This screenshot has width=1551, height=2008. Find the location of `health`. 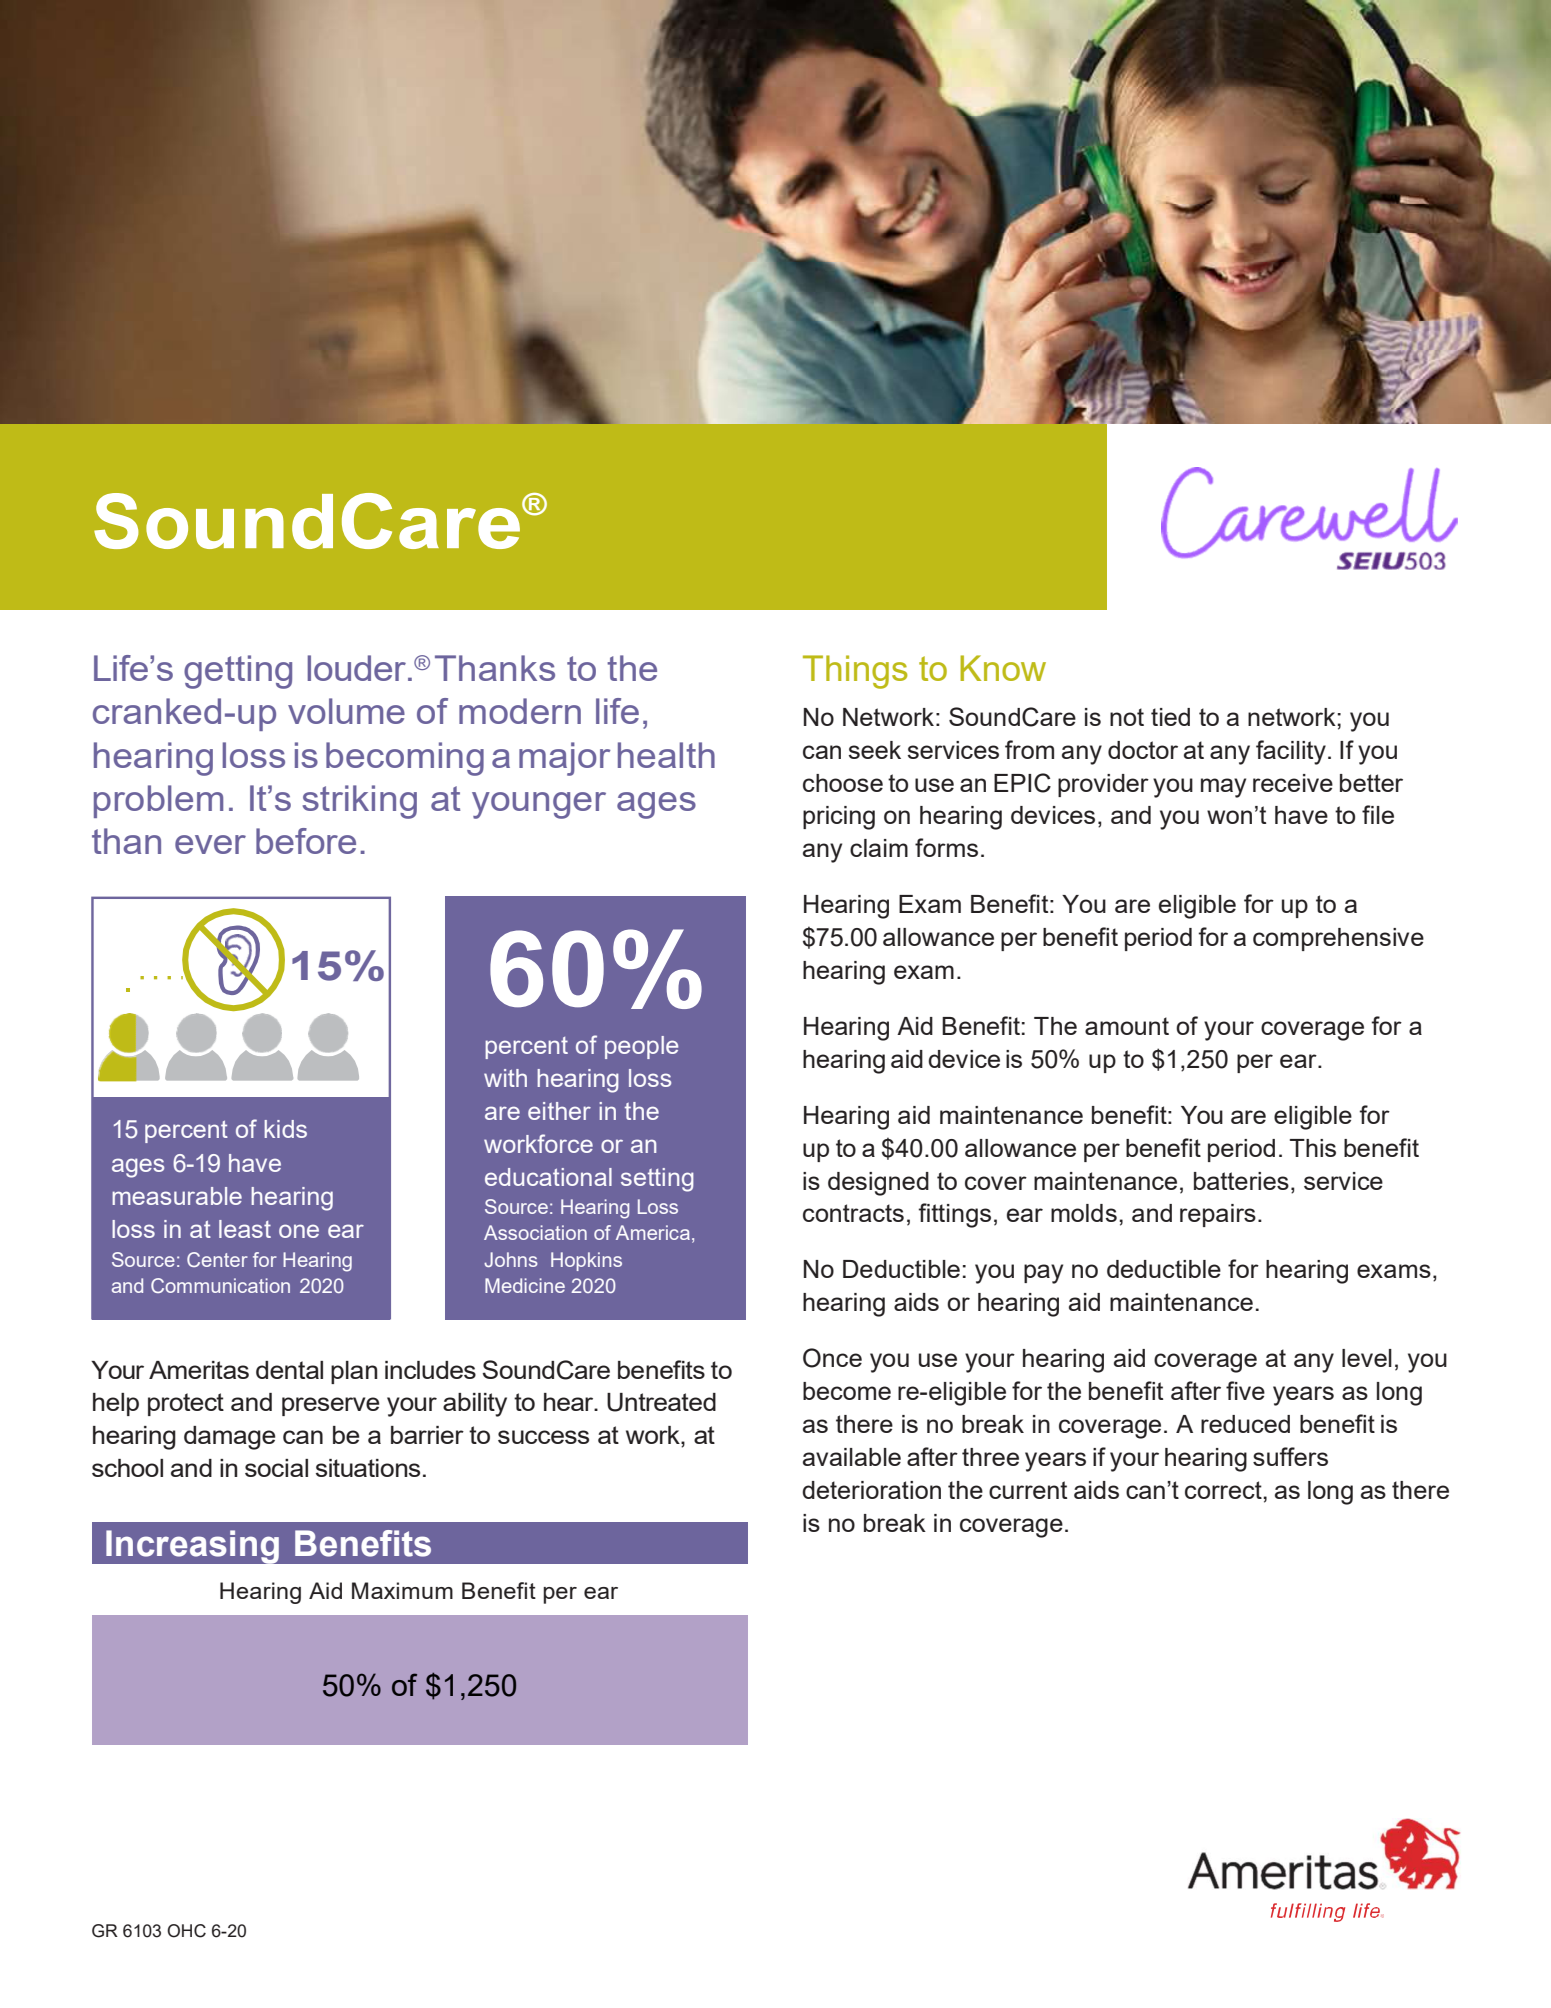

health is located at coordinates (666, 755).
